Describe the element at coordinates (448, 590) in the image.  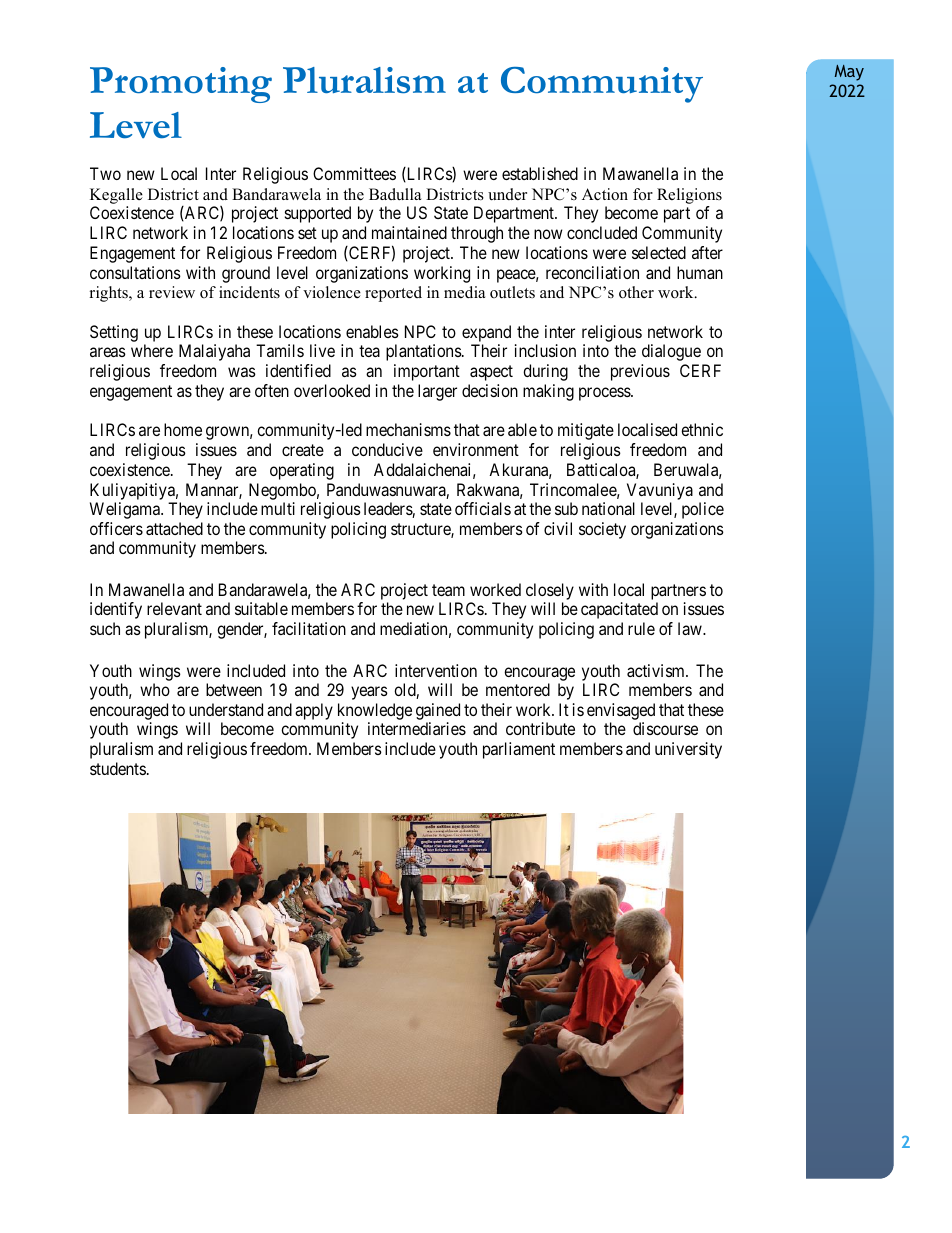
I see `team` at that location.
